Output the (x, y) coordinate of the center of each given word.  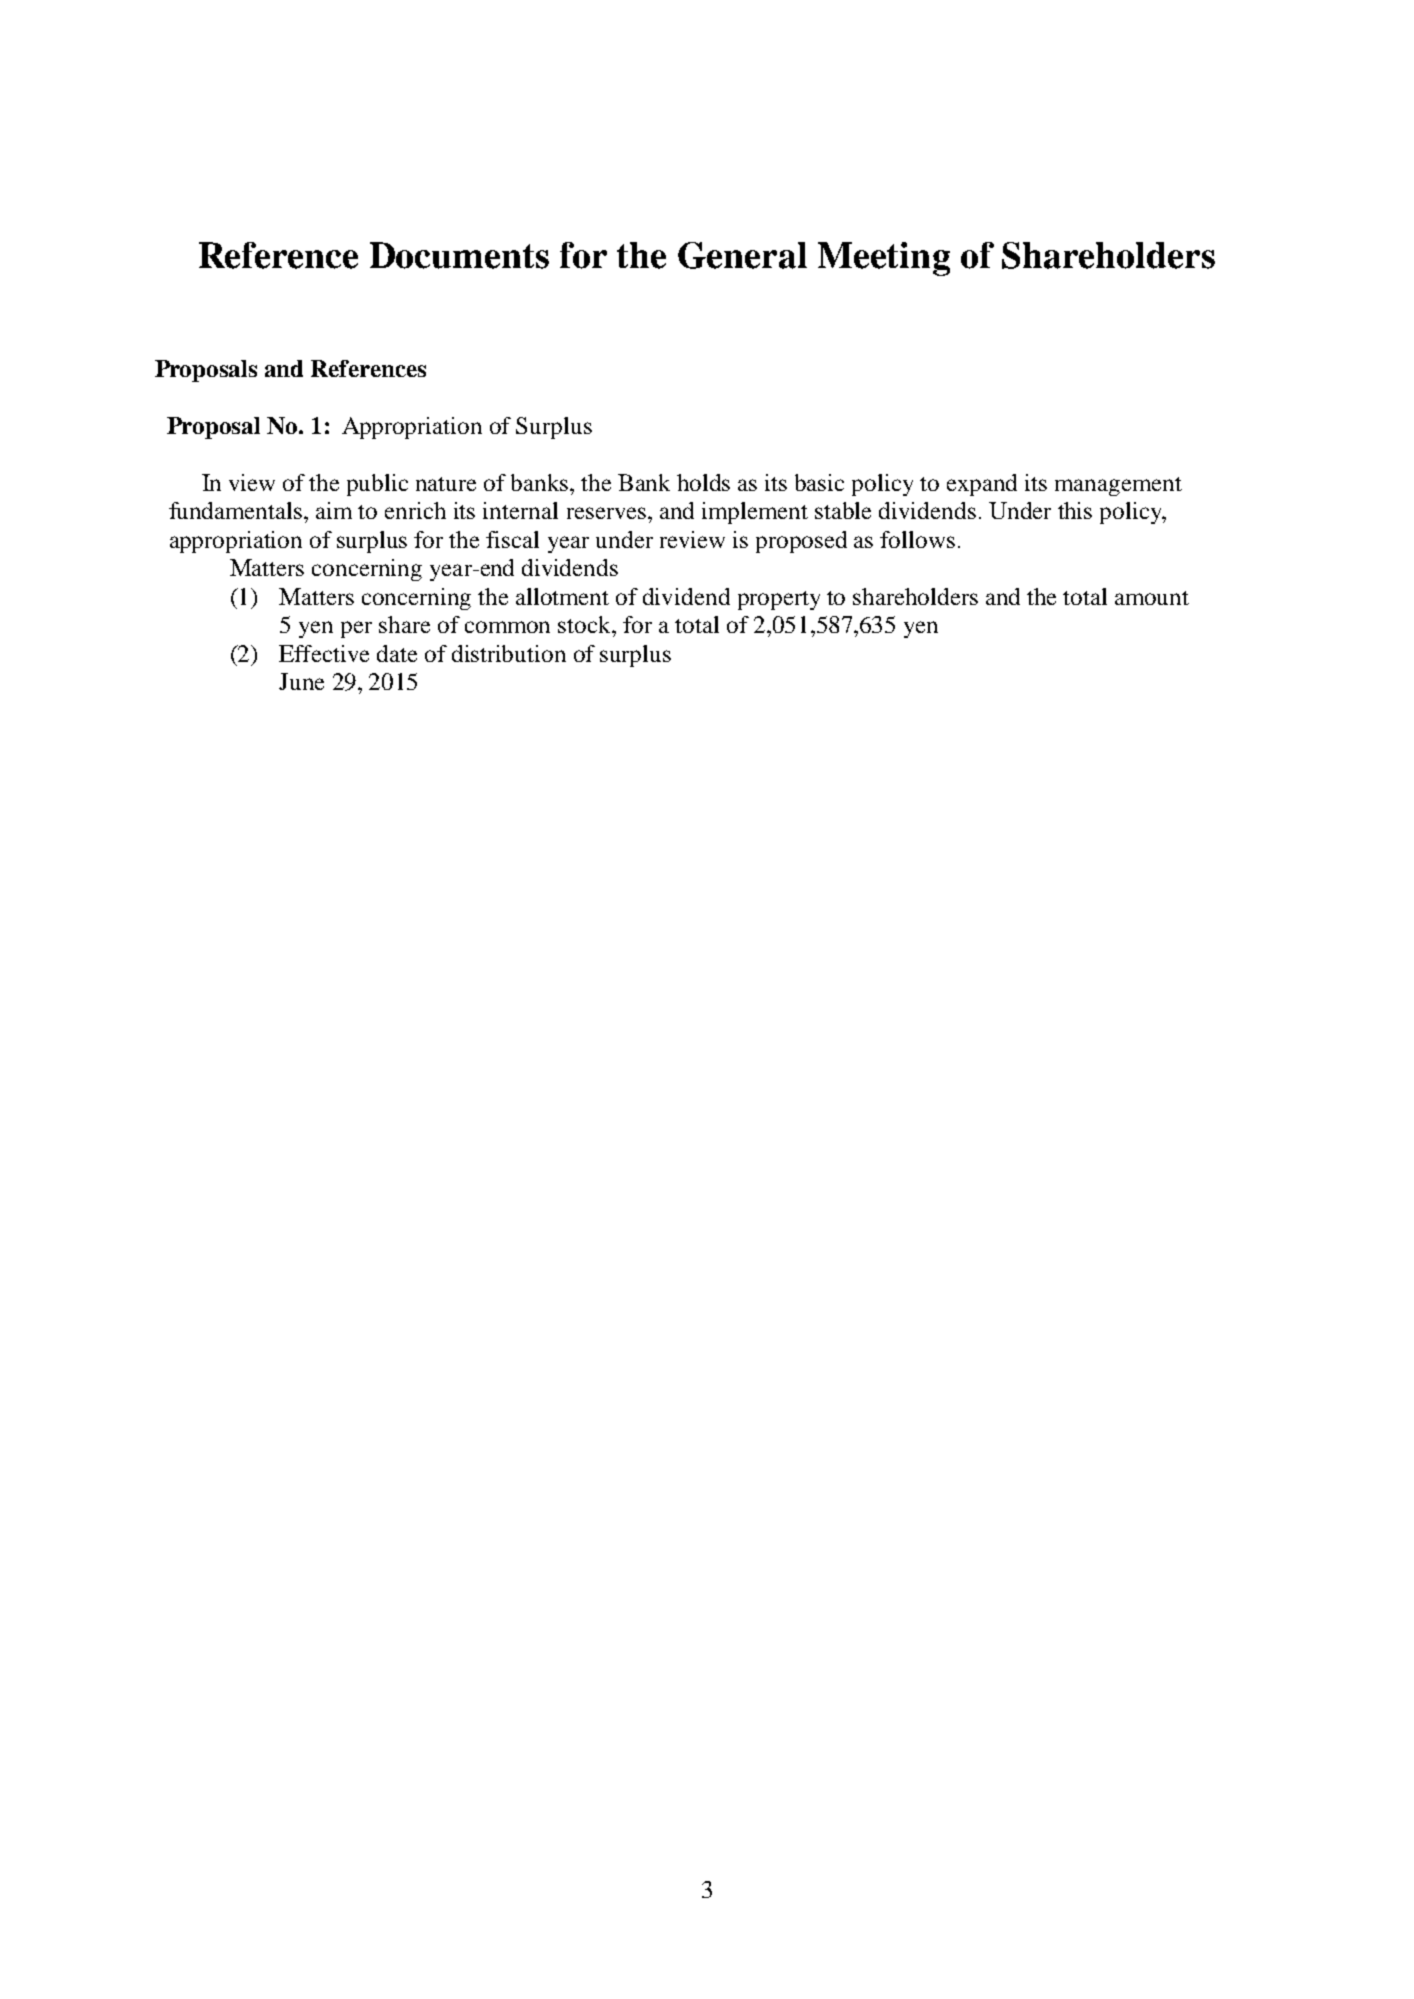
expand (982, 485)
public (377, 485)
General (742, 255)
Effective (324, 653)
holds (703, 482)
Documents (459, 255)
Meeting (884, 259)
